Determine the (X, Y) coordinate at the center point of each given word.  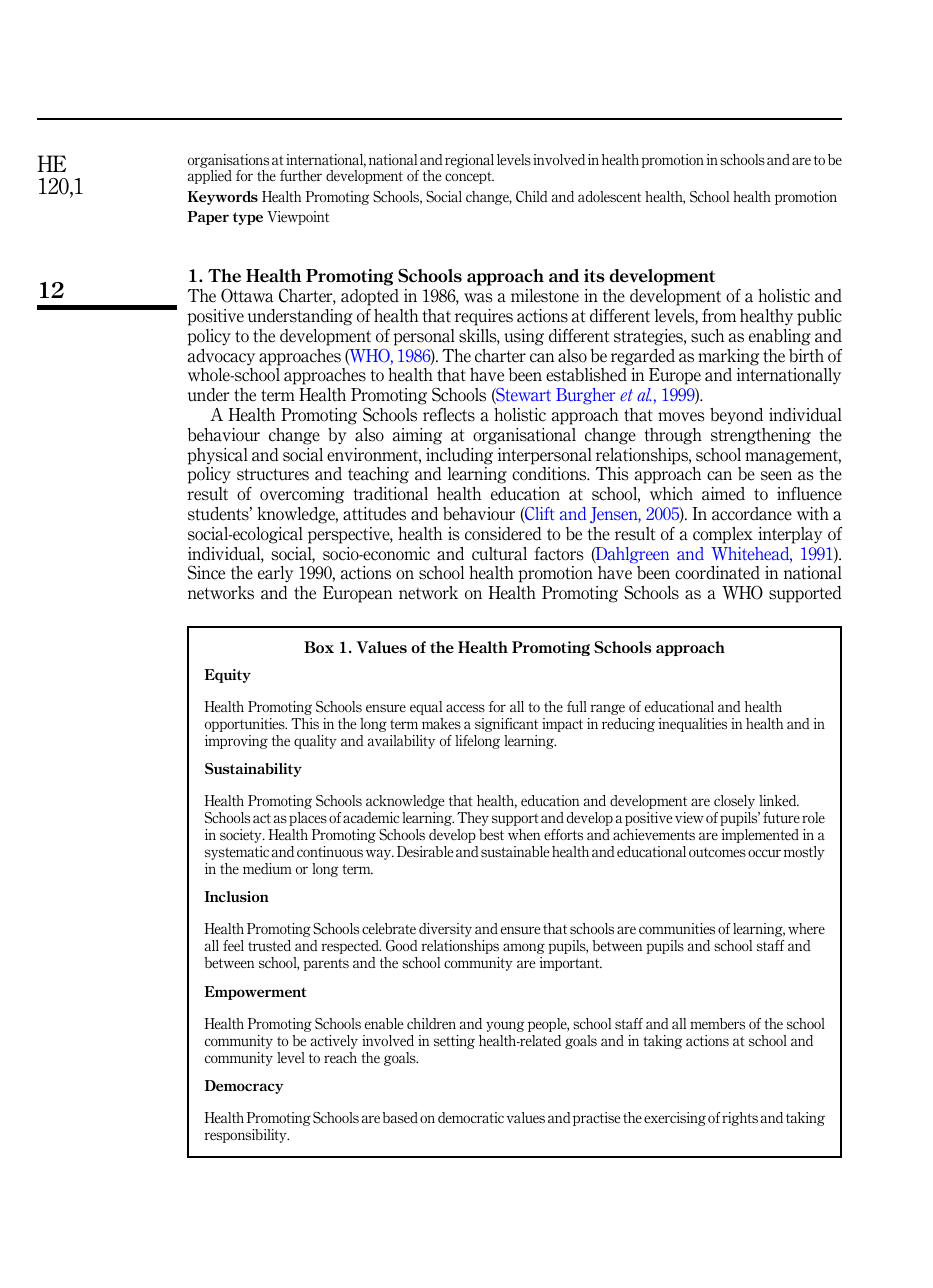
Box (319, 647)
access (465, 708)
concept (469, 177)
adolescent (609, 197)
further (301, 175)
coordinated (717, 573)
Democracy (244, 1087)
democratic (471, 1117)
